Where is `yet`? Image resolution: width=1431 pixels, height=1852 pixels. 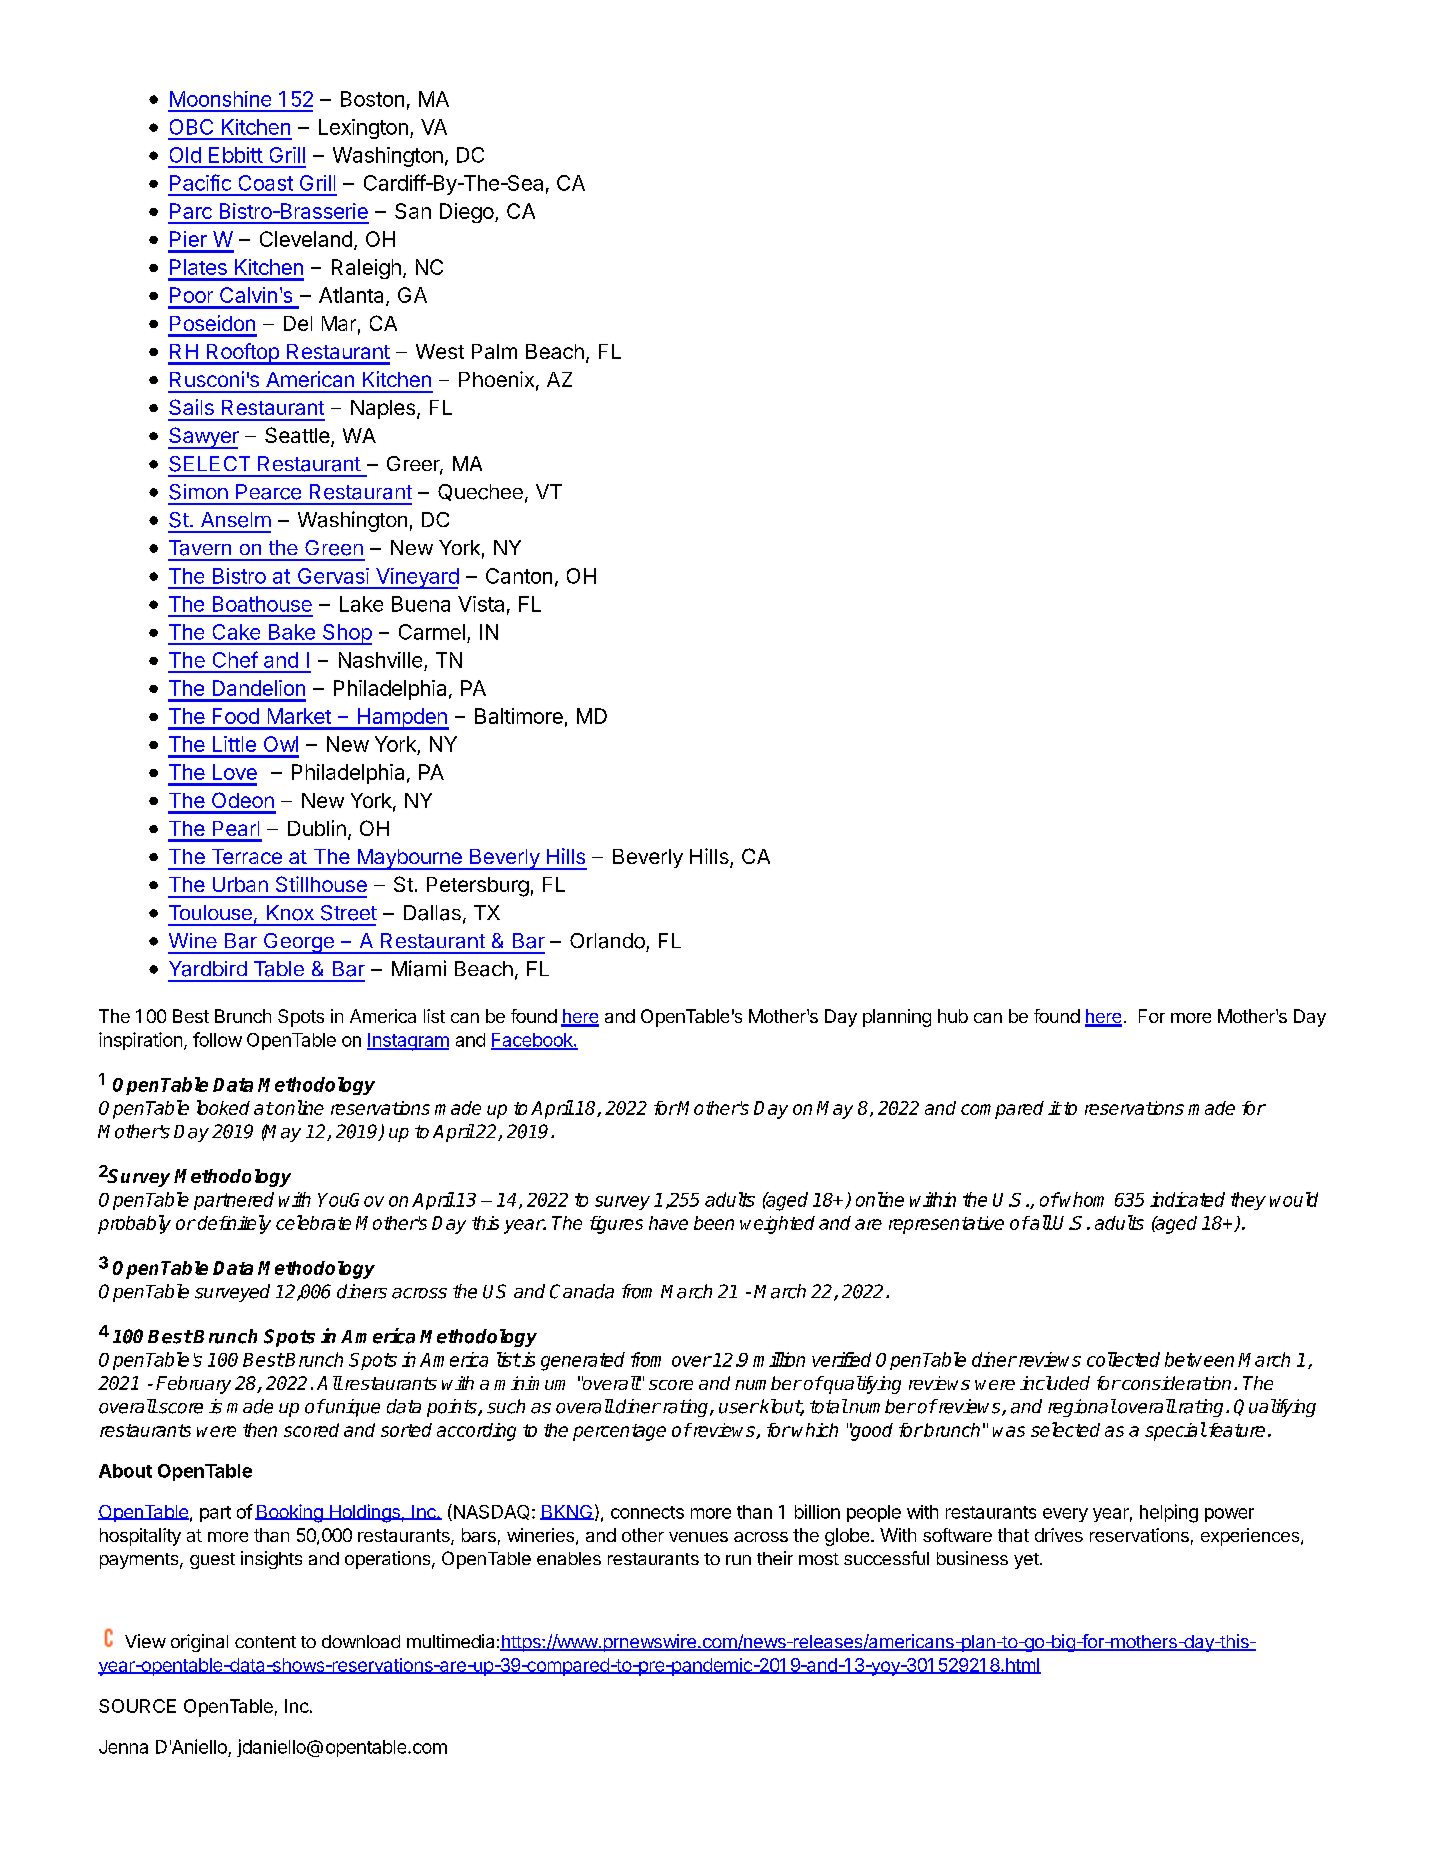
yet is located at coordinates (1026, 1561).
